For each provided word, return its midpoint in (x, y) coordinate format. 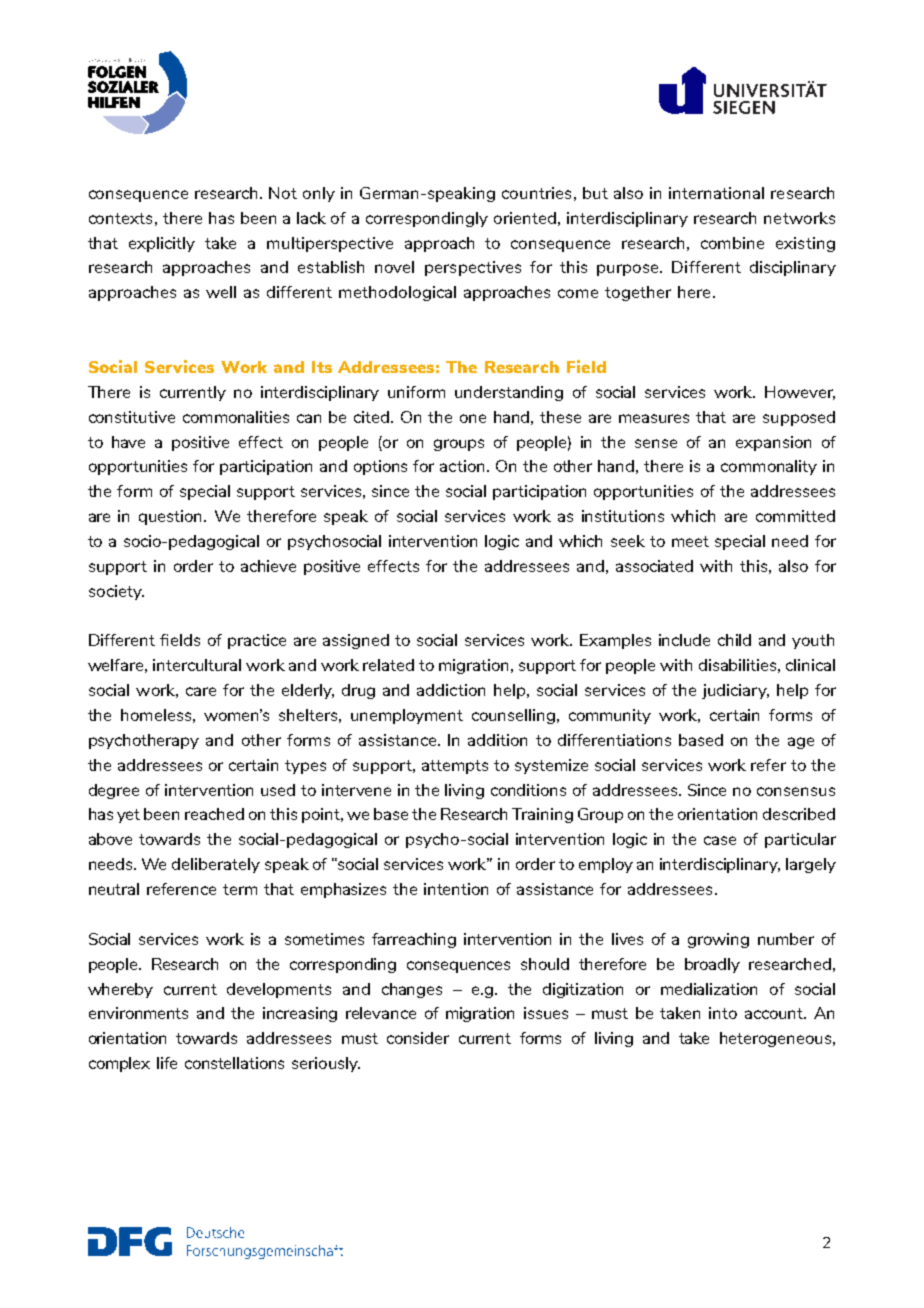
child (734, 640)
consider (418, 1038)
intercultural (197, 665)
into (723, 1013)
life (167, 1063)
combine (732, 243)
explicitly (162, 244)
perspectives (473, 268)
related (388, 665)
